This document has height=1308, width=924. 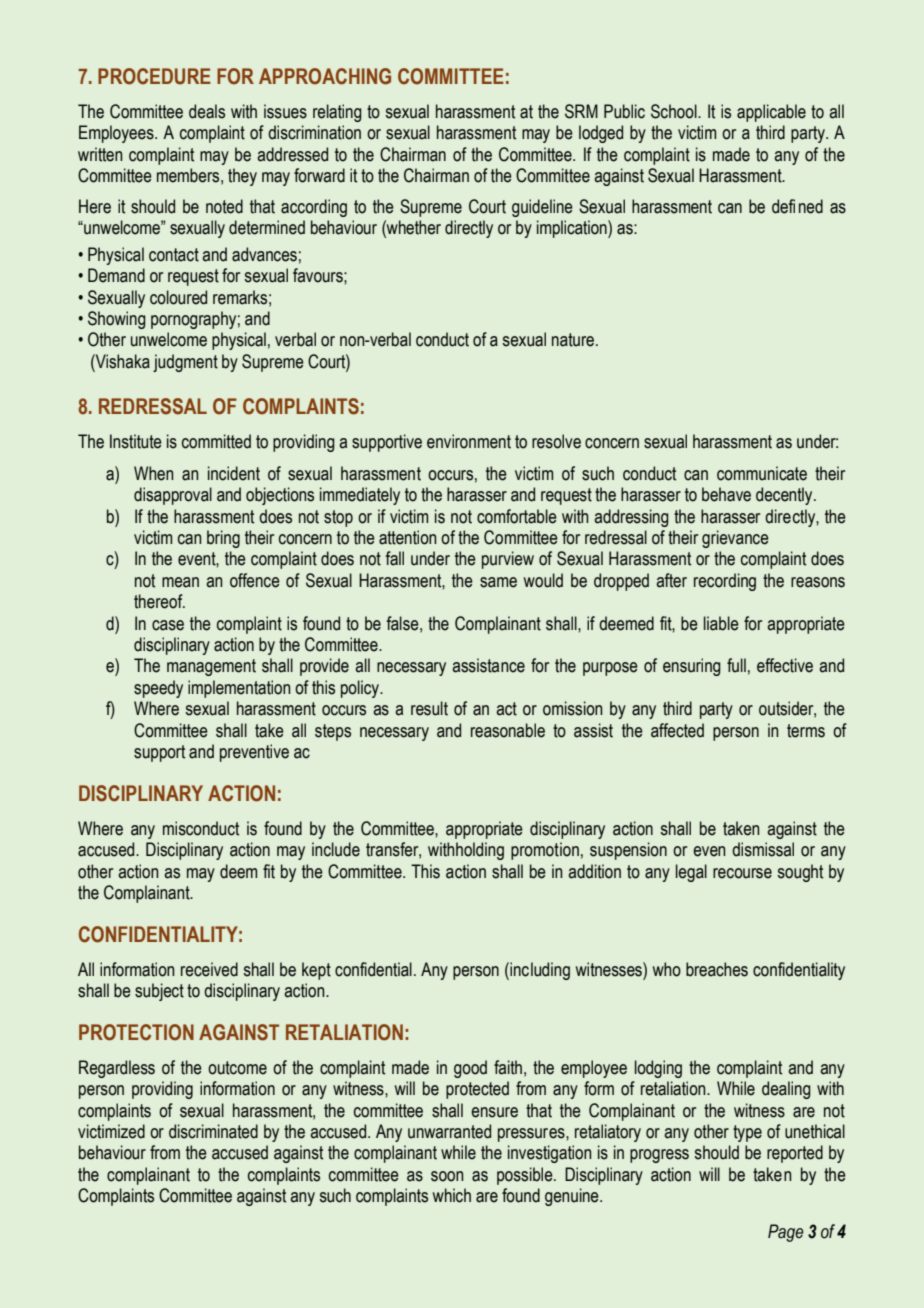 What do you see at coordinates (337, 113) in the document?
I see `relating` at bounding box center [337, 113].
